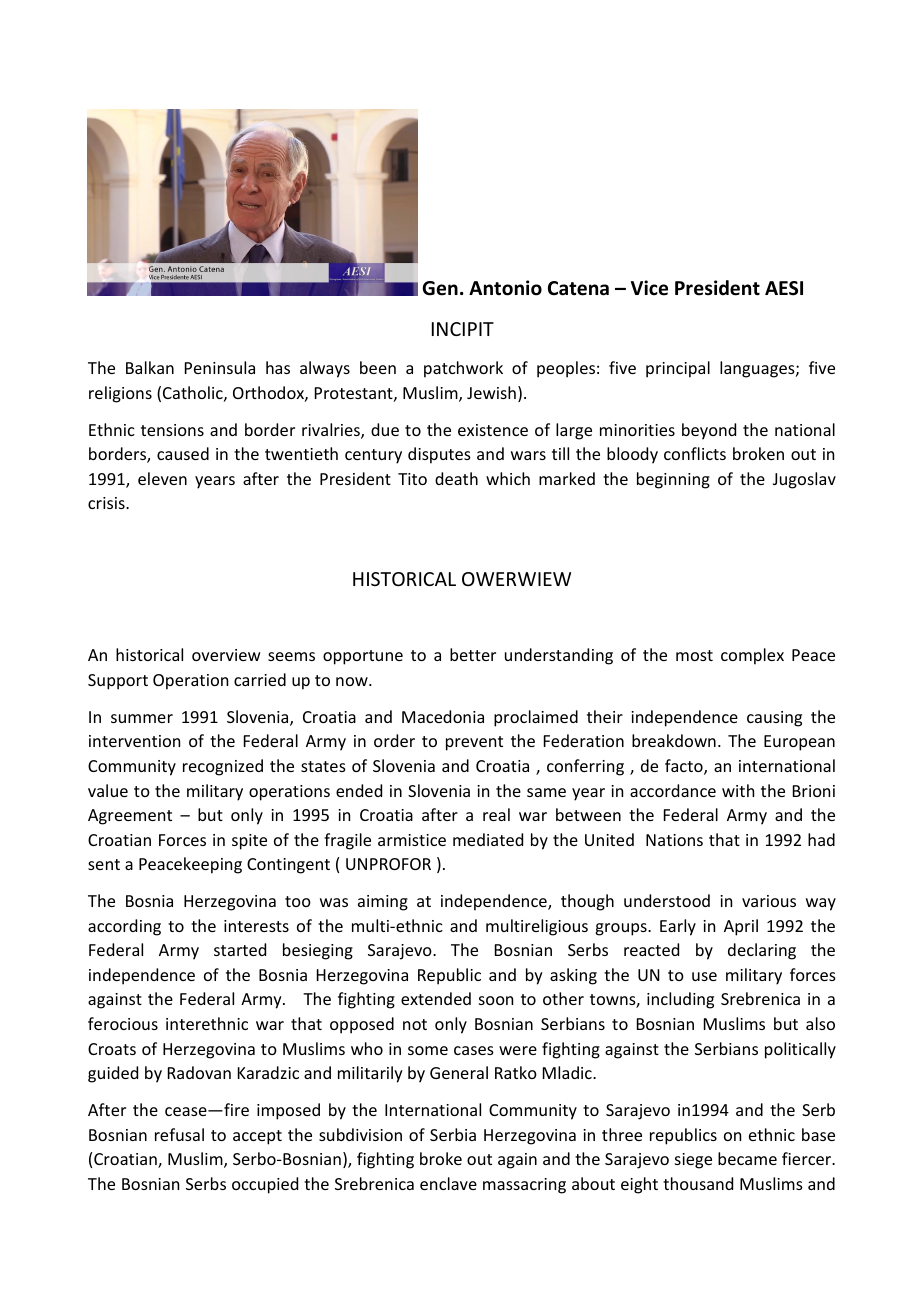 The width and height of the document is (924, 1308). I want to click on causing, so click(774, 719).
